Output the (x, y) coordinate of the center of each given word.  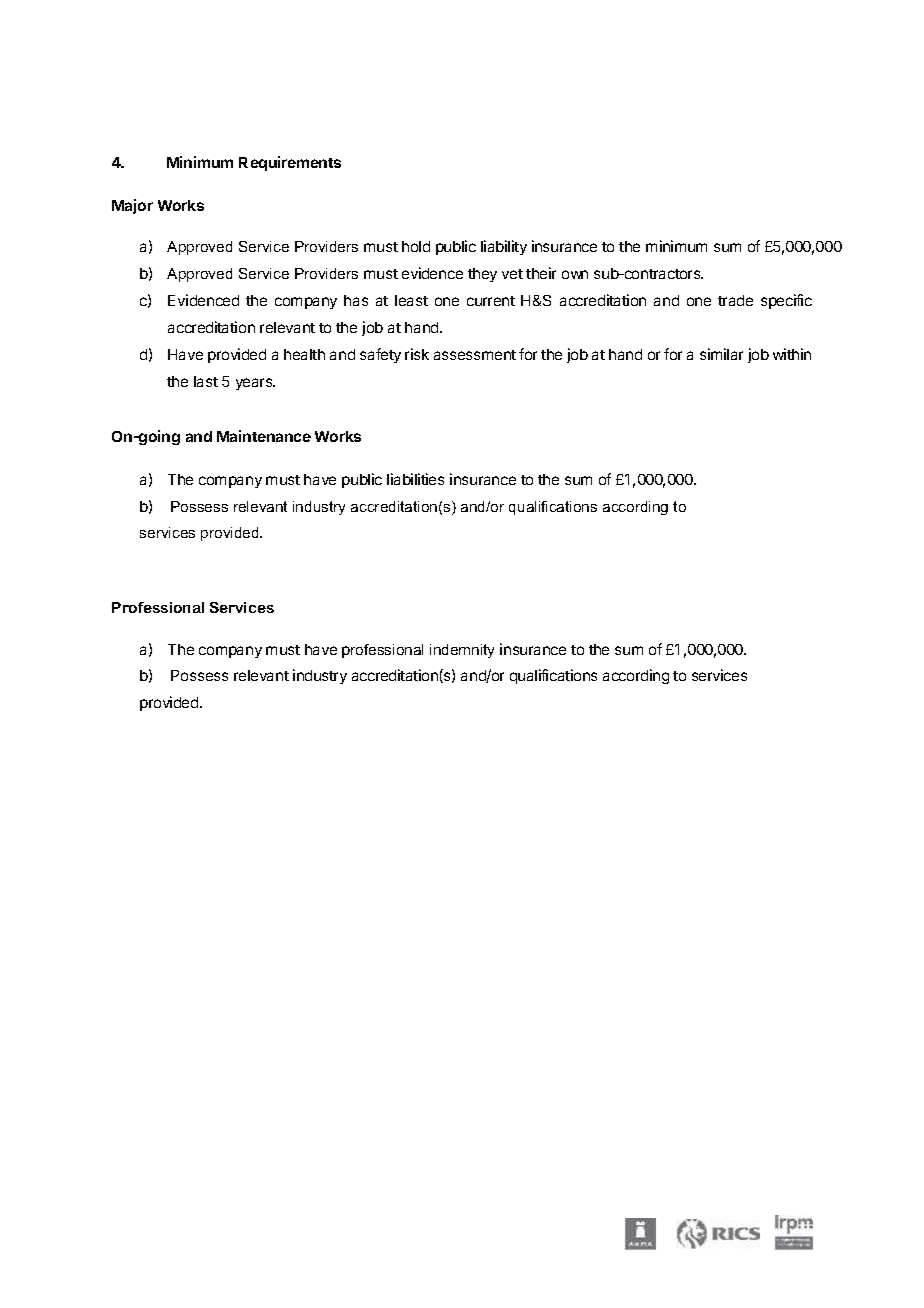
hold (416, 246)
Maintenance (264, 436)
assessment (475, 355)
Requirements (290, 163)
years (255, 384)
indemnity (462, 651)
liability (504, 247)
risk (417, 354)
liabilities (415, 479)
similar (721, 354)
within (792, 354)
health (304, 354)
